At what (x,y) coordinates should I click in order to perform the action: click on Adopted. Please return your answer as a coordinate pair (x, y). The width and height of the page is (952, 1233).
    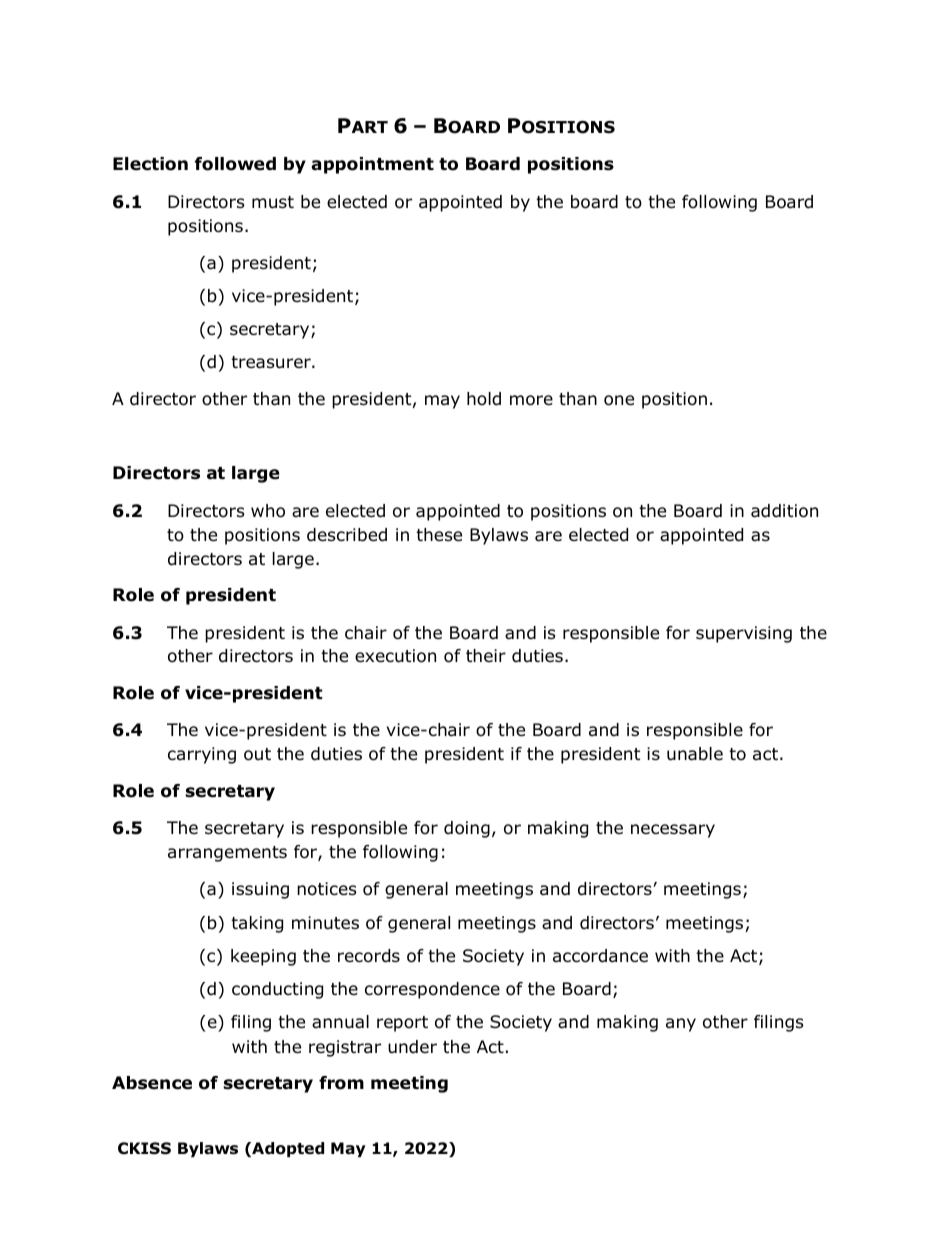
    Looking at the image, I should click on (287, 1149).
